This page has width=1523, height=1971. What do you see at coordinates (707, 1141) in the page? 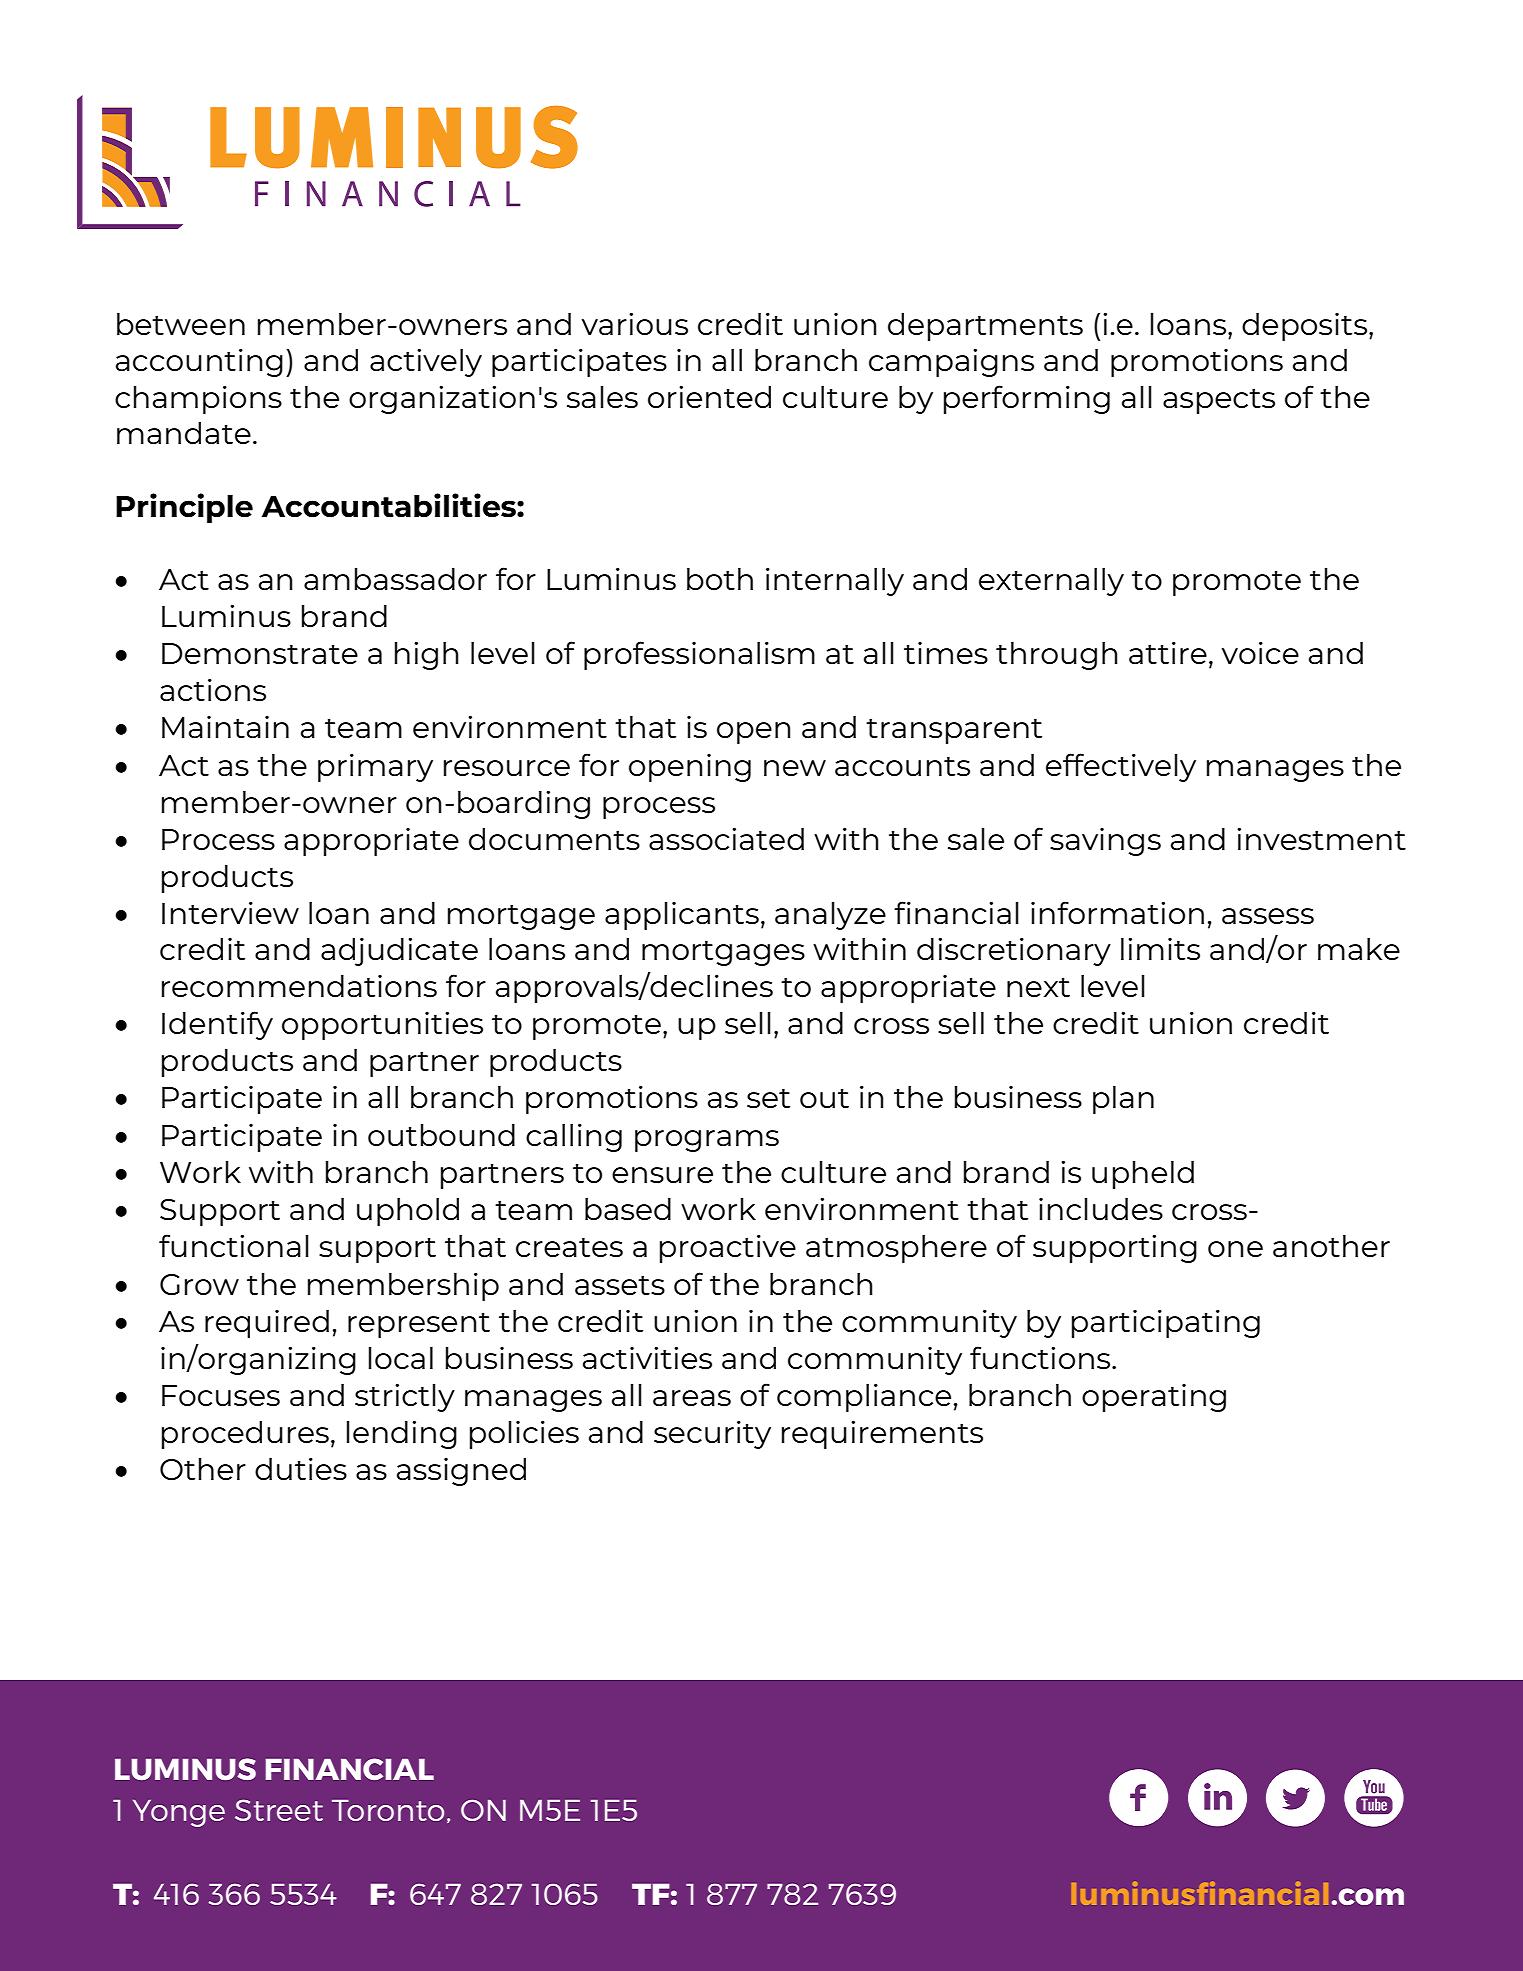
I see `programs` at bounding box center [707, 1141].
